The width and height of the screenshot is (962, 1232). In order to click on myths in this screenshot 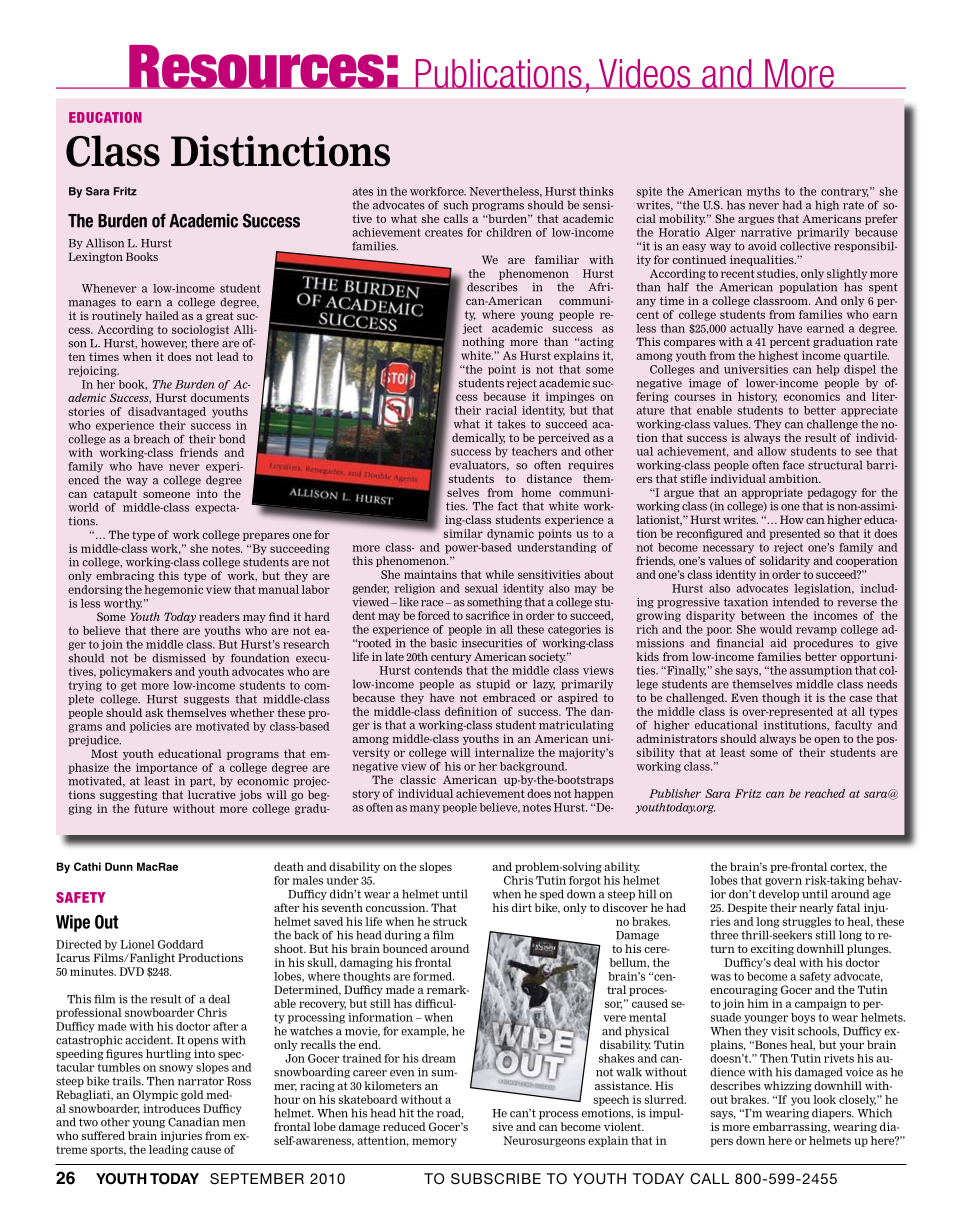, I will do `click(763, 192)`.
